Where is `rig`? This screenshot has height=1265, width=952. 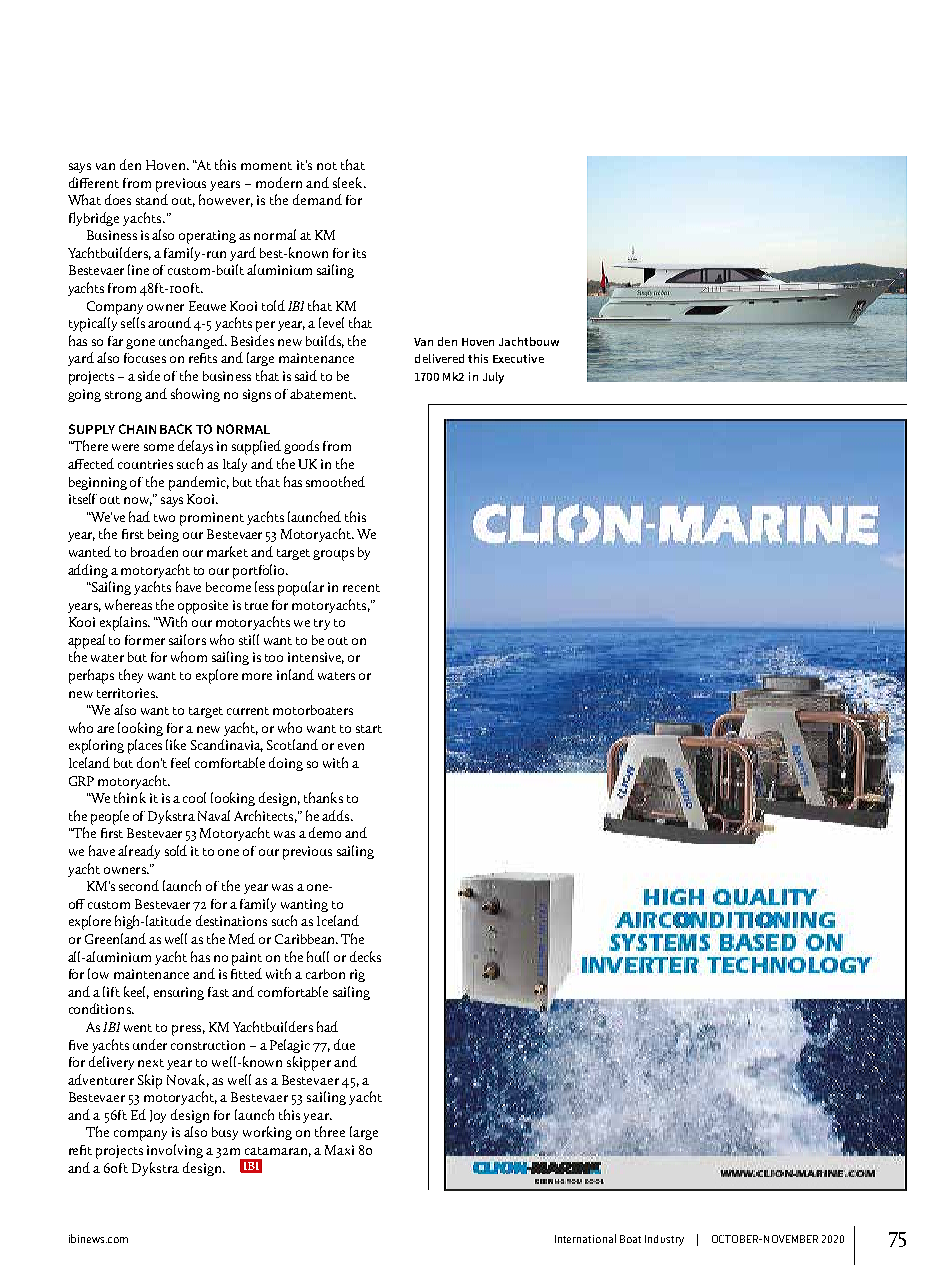 rig is located at coordinates (357, 975).
